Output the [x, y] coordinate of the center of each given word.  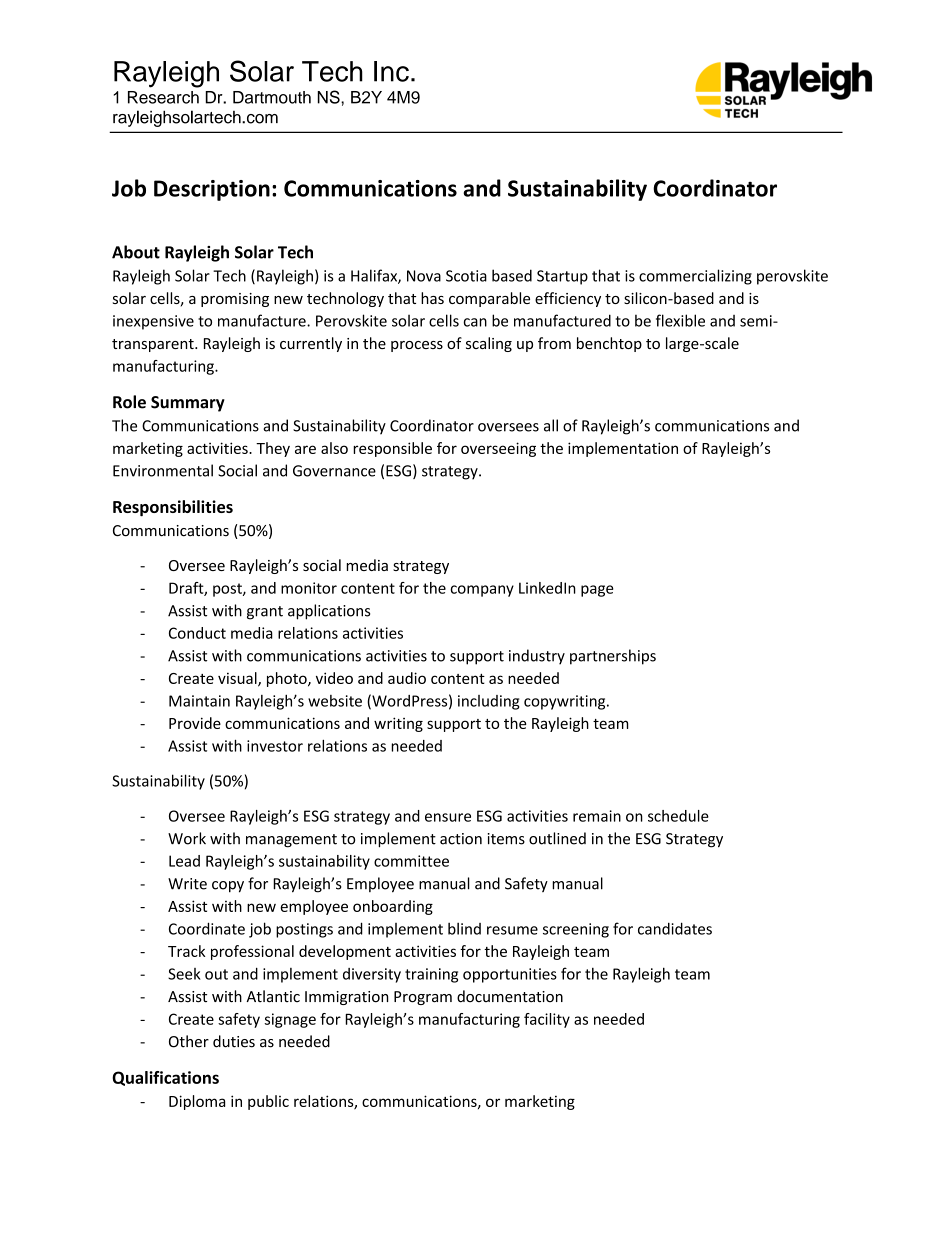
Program [423, 998]
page [597, 591]
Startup [562, 277]
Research [163, 97]
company [482, 591]
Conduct [197, 633]
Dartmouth [272, 97]
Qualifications [165, 1078]
